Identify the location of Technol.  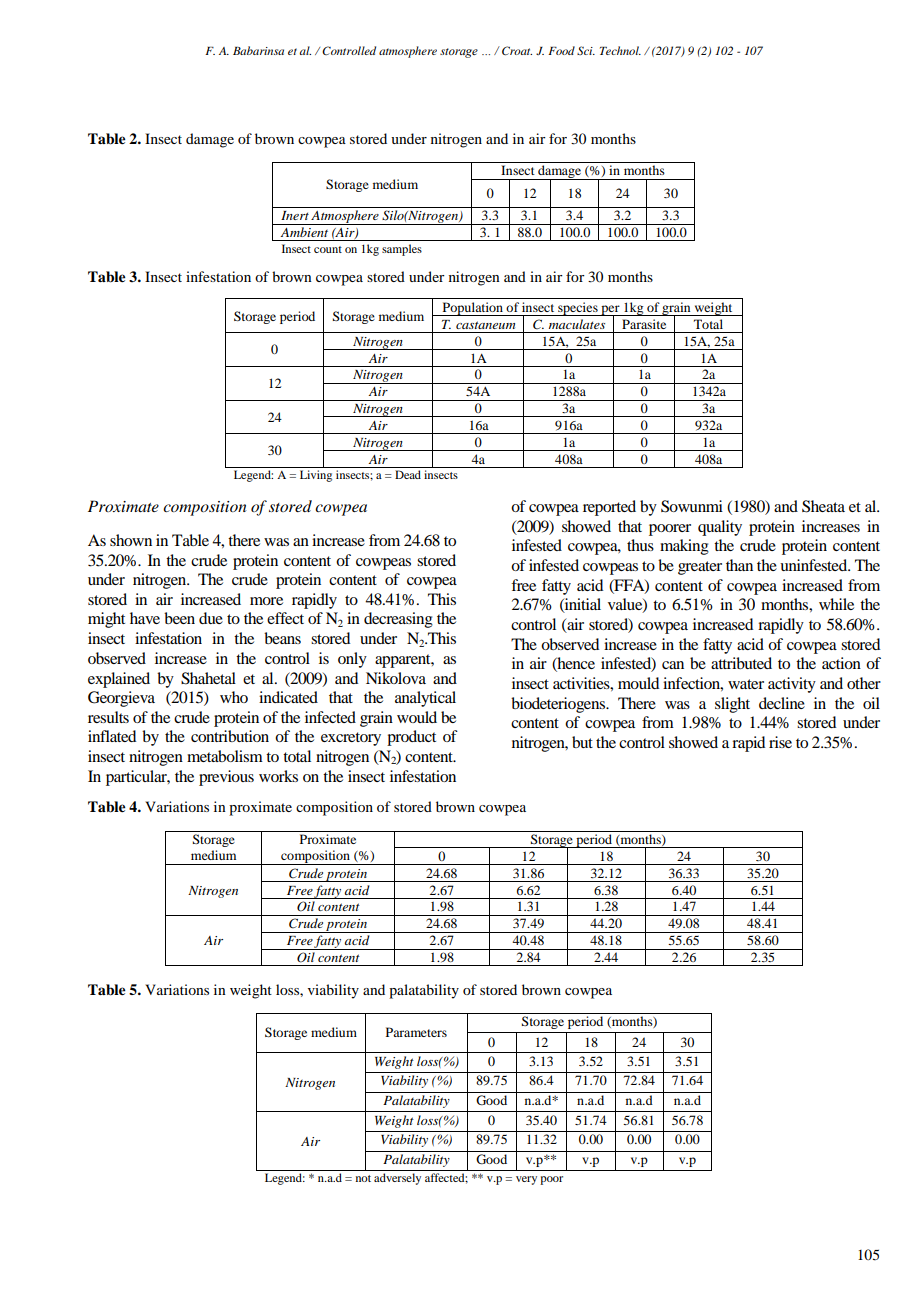
(620, 50).
